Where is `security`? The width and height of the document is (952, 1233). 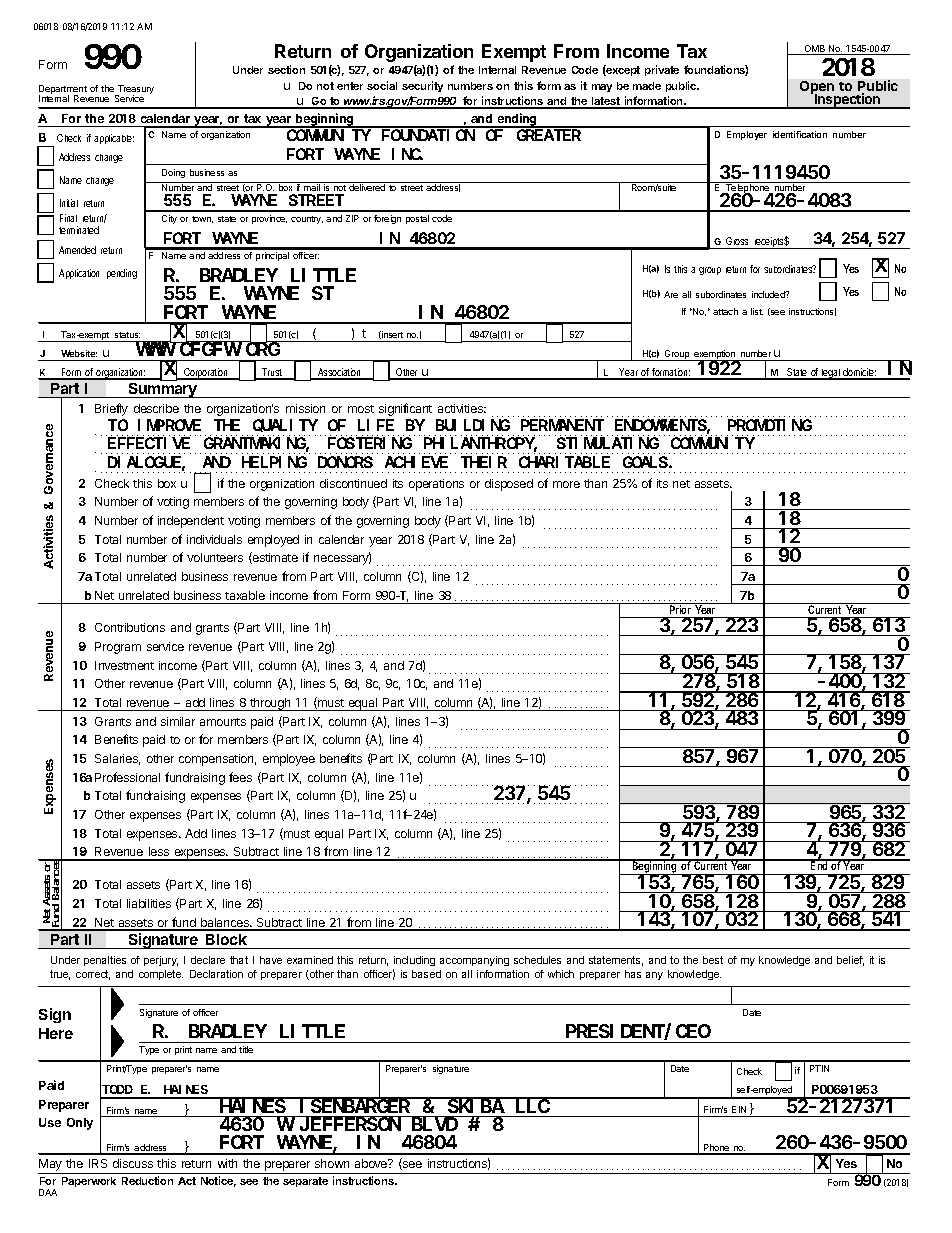
security is located at coordinates (422, 86).
